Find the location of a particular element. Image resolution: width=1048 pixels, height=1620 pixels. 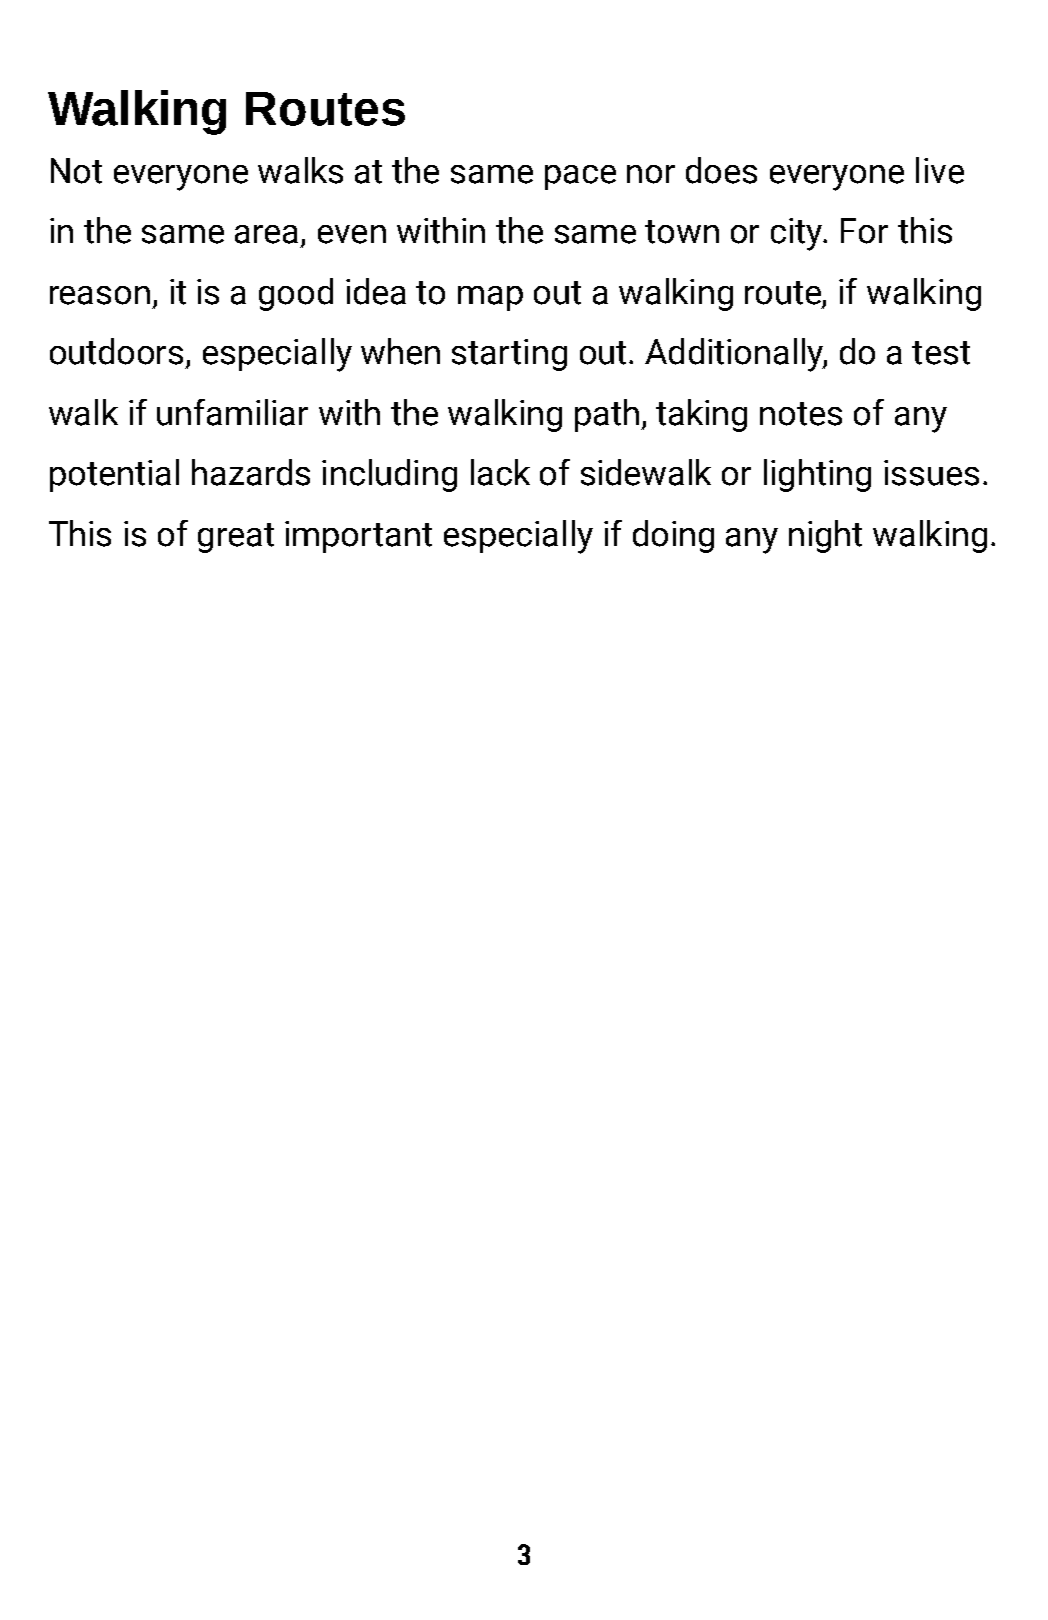

starting is located at coordinates (509, 355).
